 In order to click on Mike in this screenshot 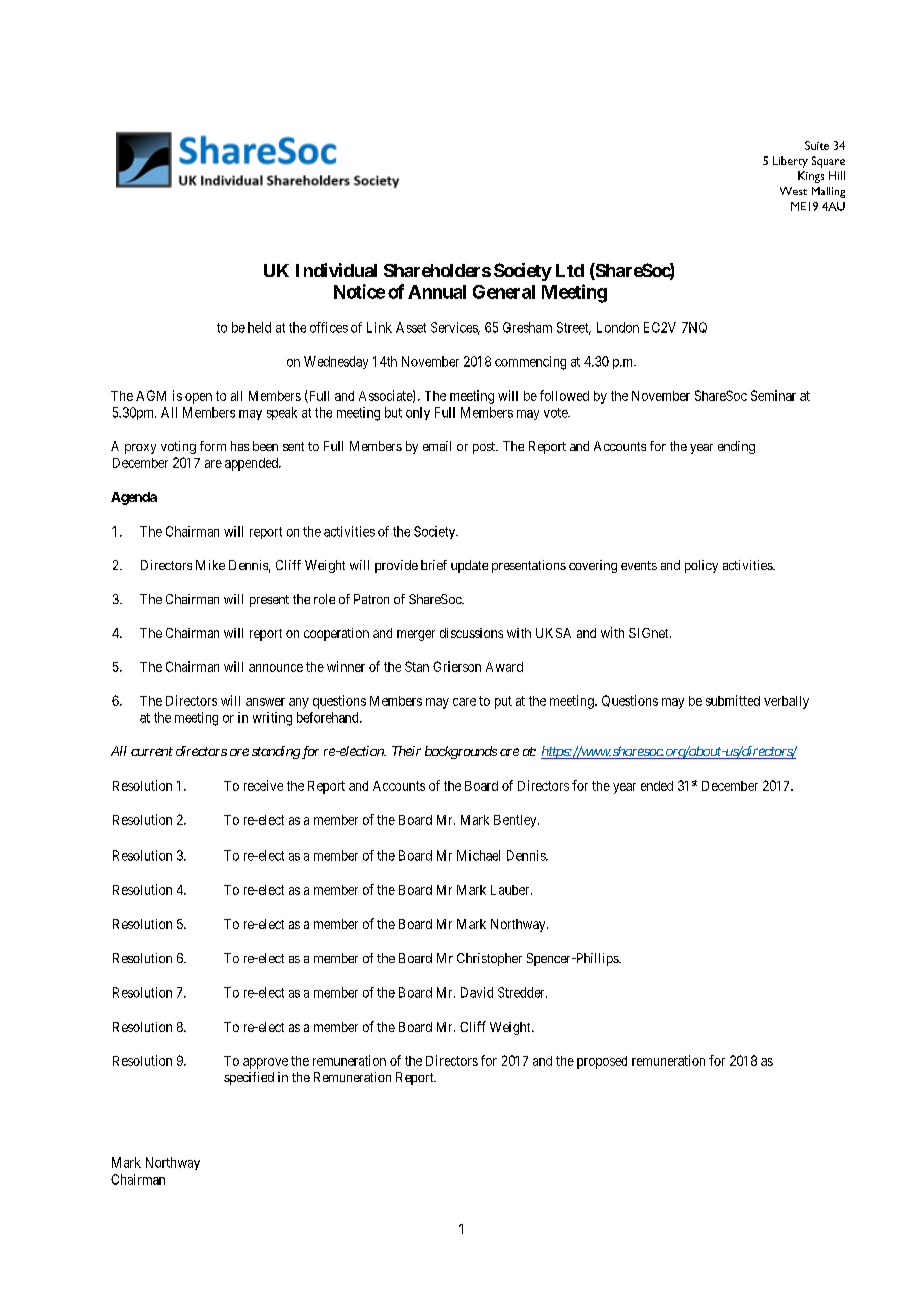, I will do `click(210, 565)`.
